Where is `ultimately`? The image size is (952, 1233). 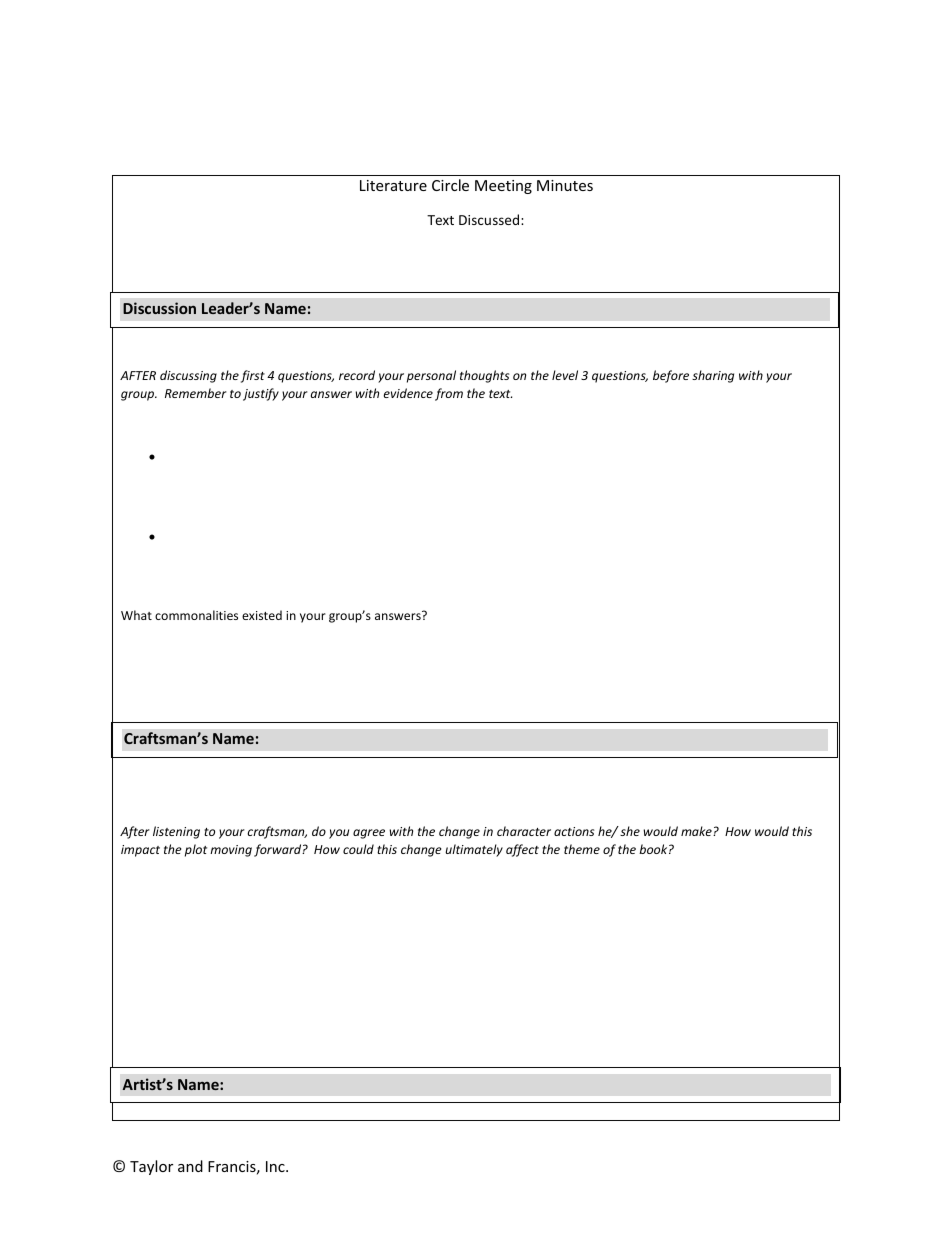
ultimately is located at coordinates (474, 850).
